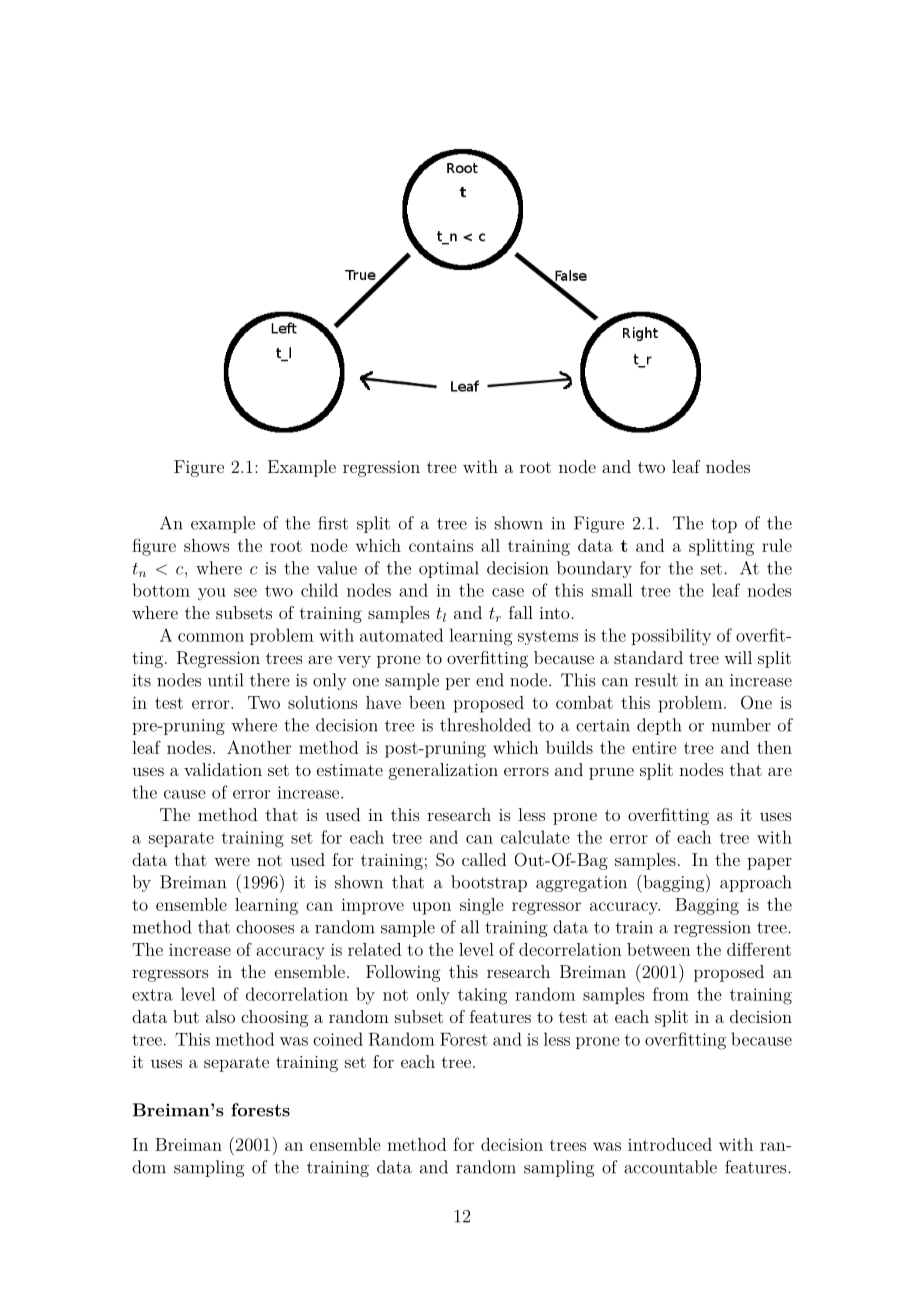 Image resolution: width=924 pixels, height=1308 pixels. Describe the element at coordinates (225, 680) in the screenshot. I see `until` at that location.
